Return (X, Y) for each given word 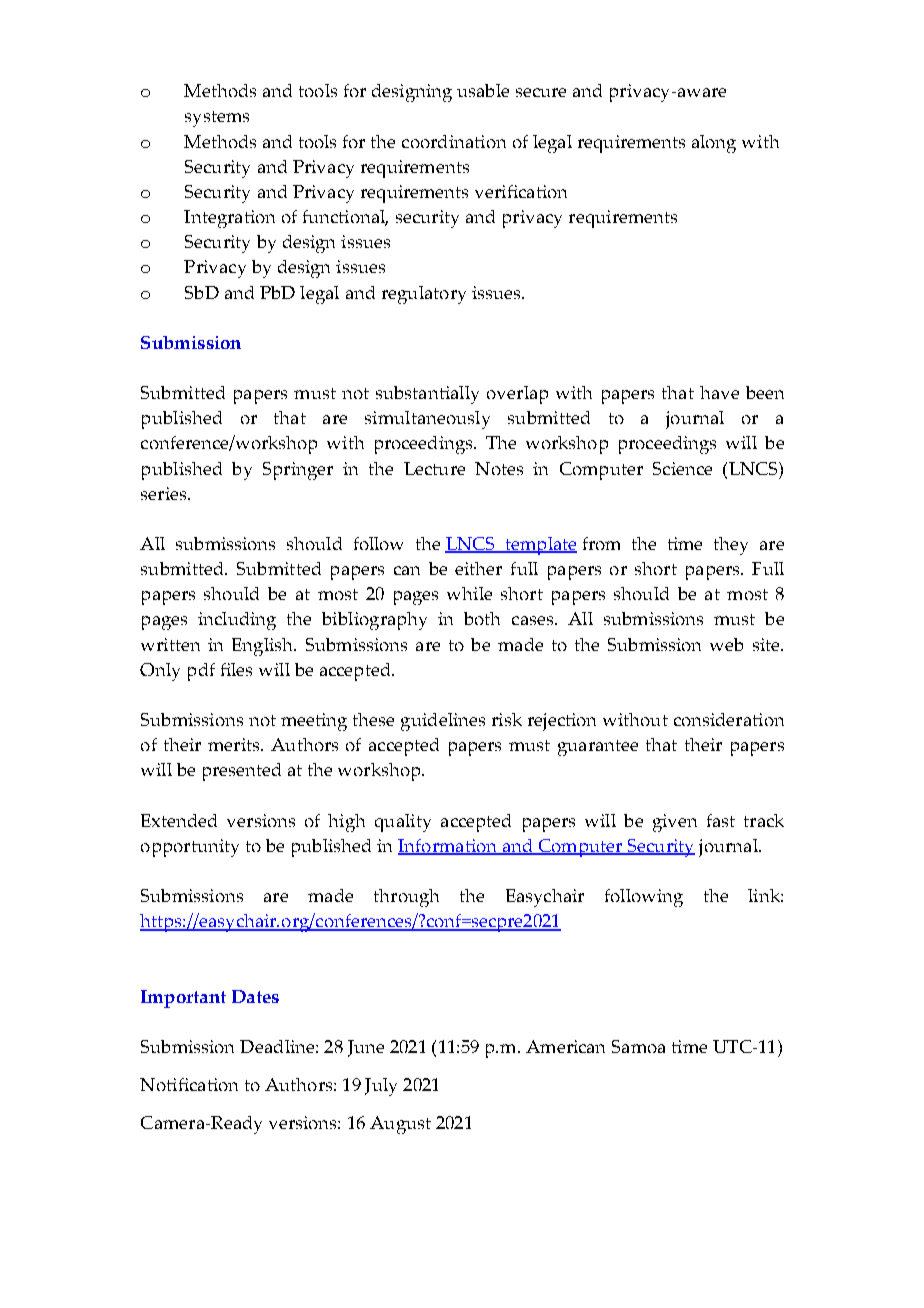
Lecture (434, 468)
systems (217, 119)
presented (242, 772)
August (400, 1125)
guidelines (443, 722)
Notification (189, 1084)
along (714, 144)
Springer (298, 471)
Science (682, 468)
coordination (454, 141)
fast (721, 820)
